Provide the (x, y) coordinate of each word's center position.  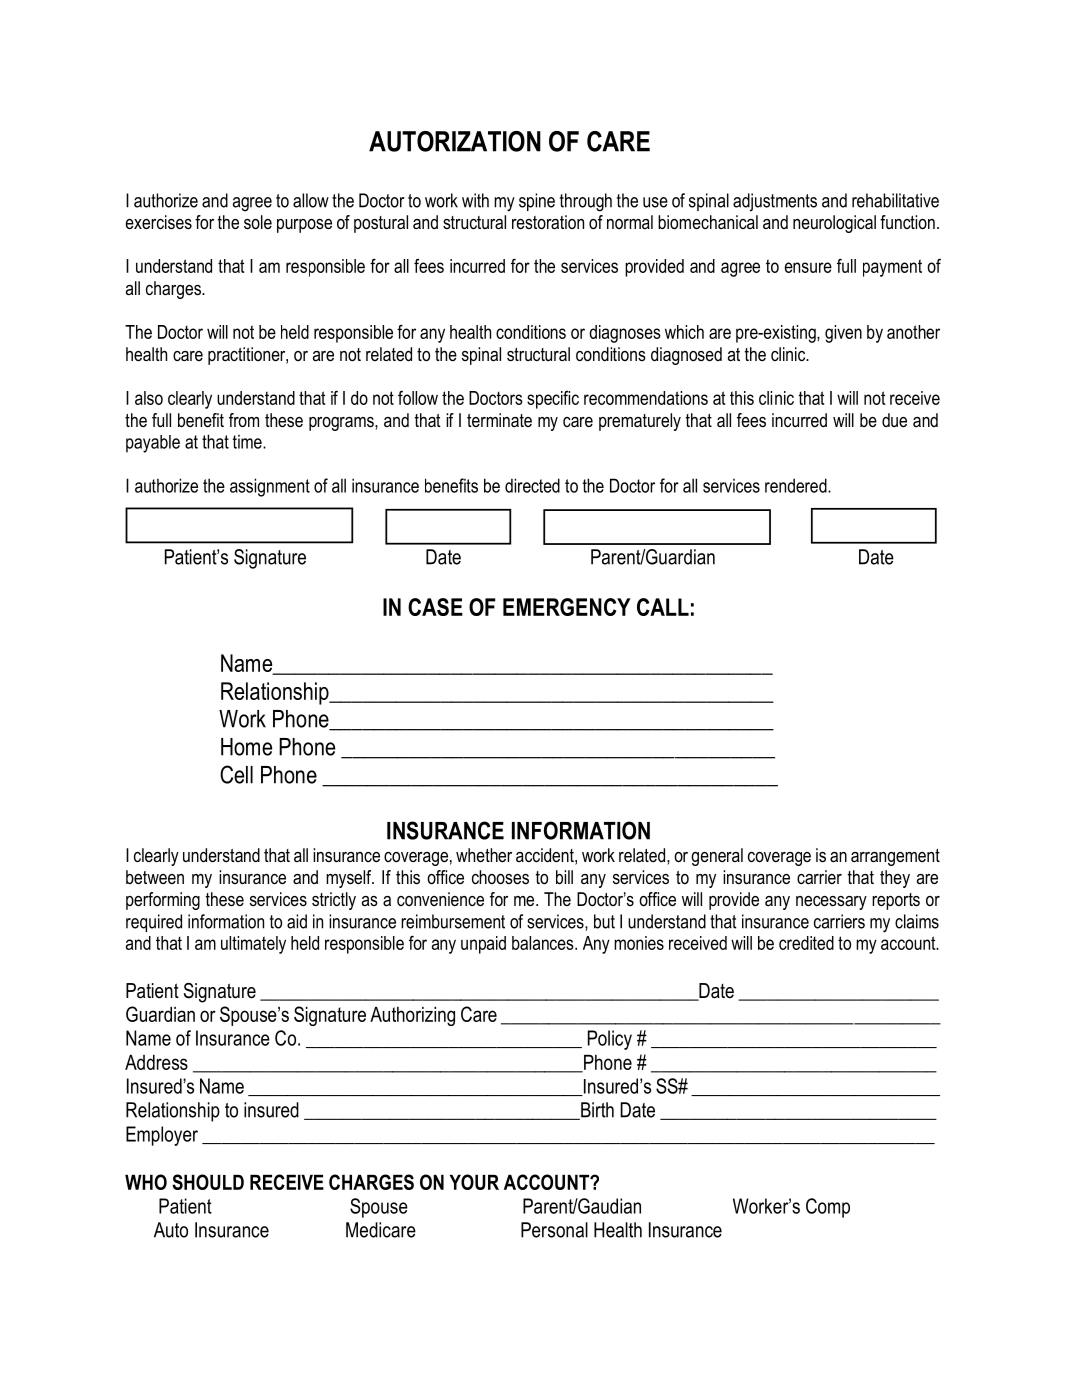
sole (258, 222)
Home (246, 747)
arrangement (895, 857)
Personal (554, 1230)
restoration (548, 222)
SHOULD (208, 1182)
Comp (828, 1208)
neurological (834, 224)
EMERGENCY (567, 607)
